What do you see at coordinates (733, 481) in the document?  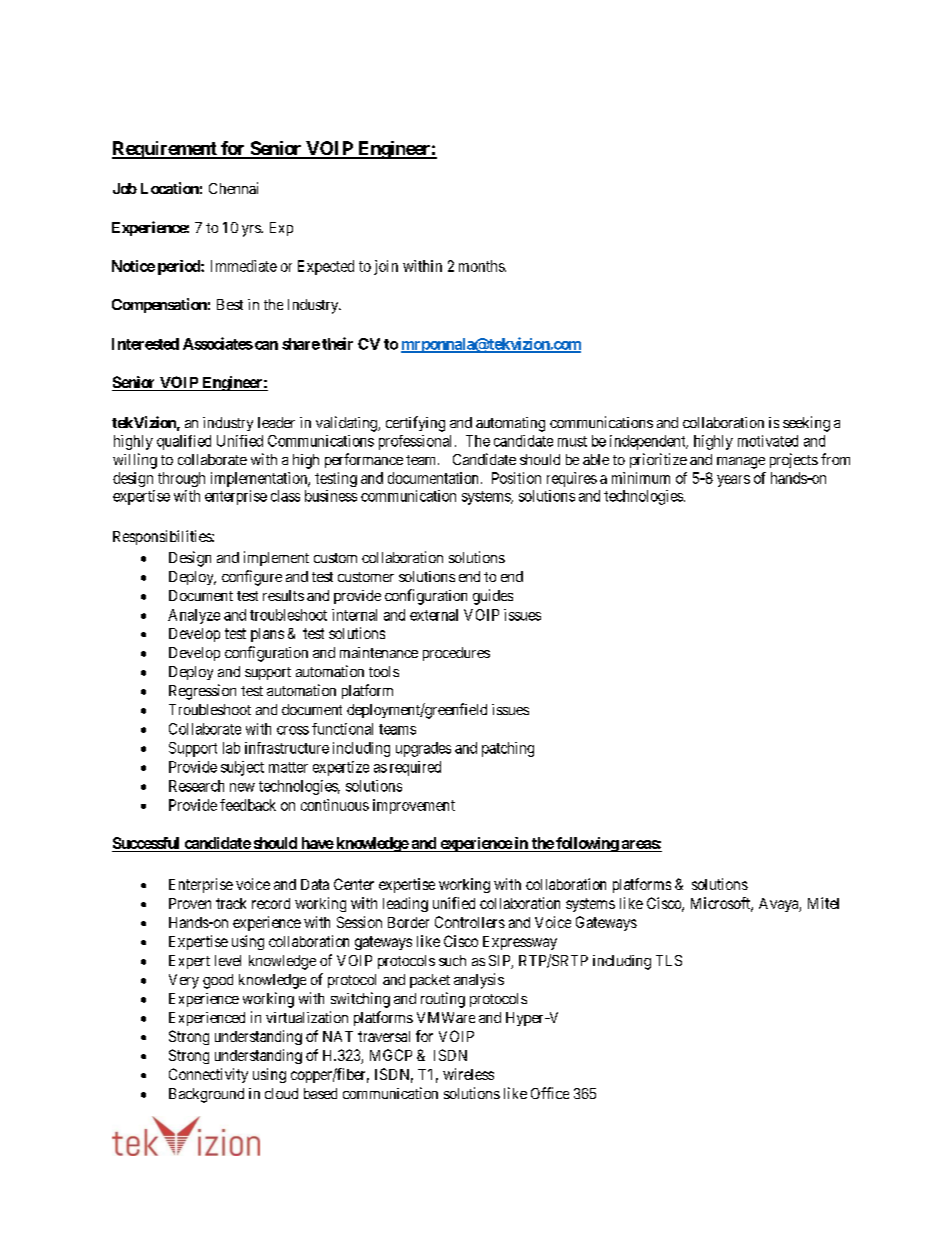 I see `years` at bounding box center [733, 481].
